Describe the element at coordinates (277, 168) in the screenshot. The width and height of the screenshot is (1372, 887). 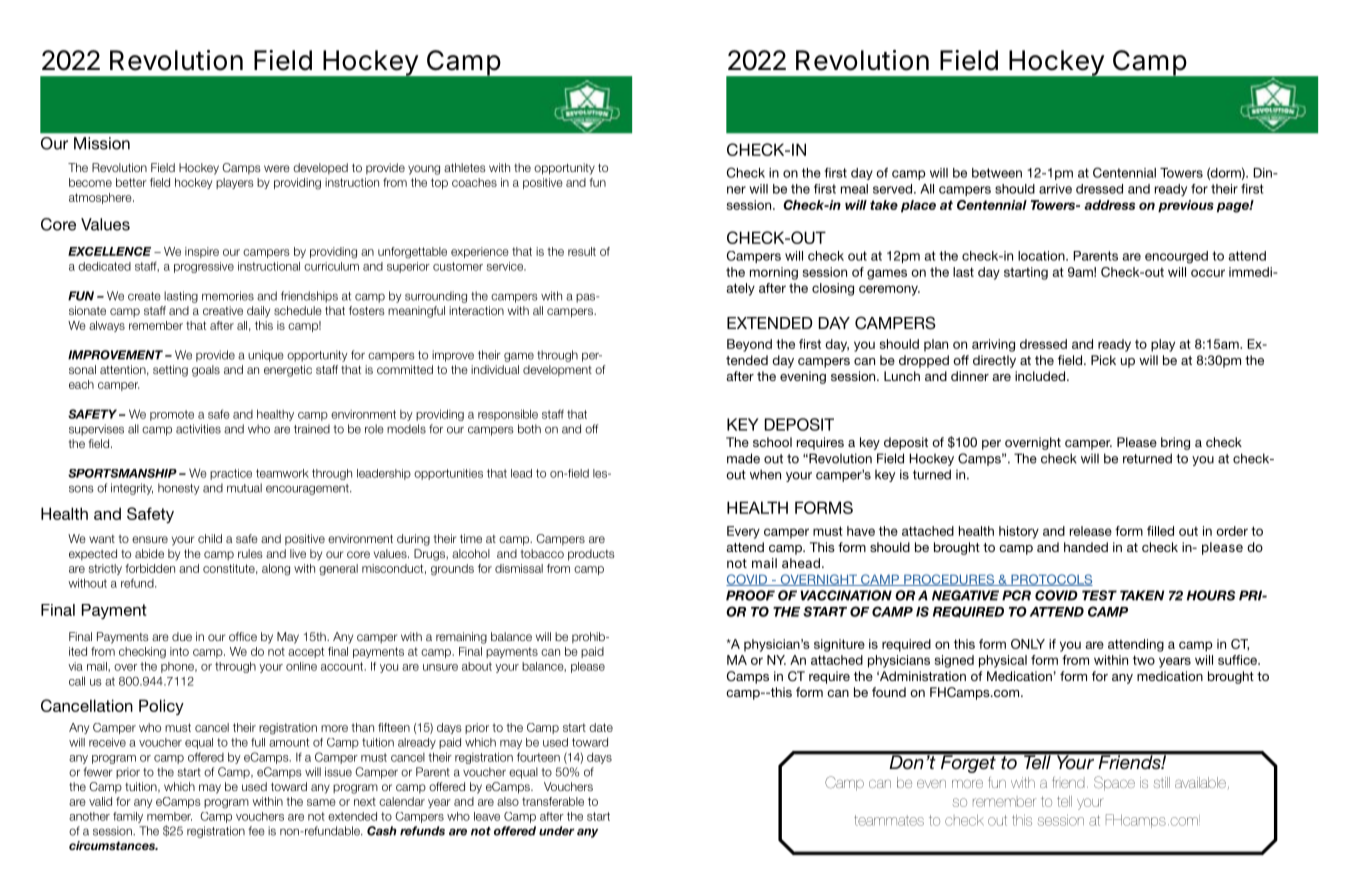
I see `were` at that location.
